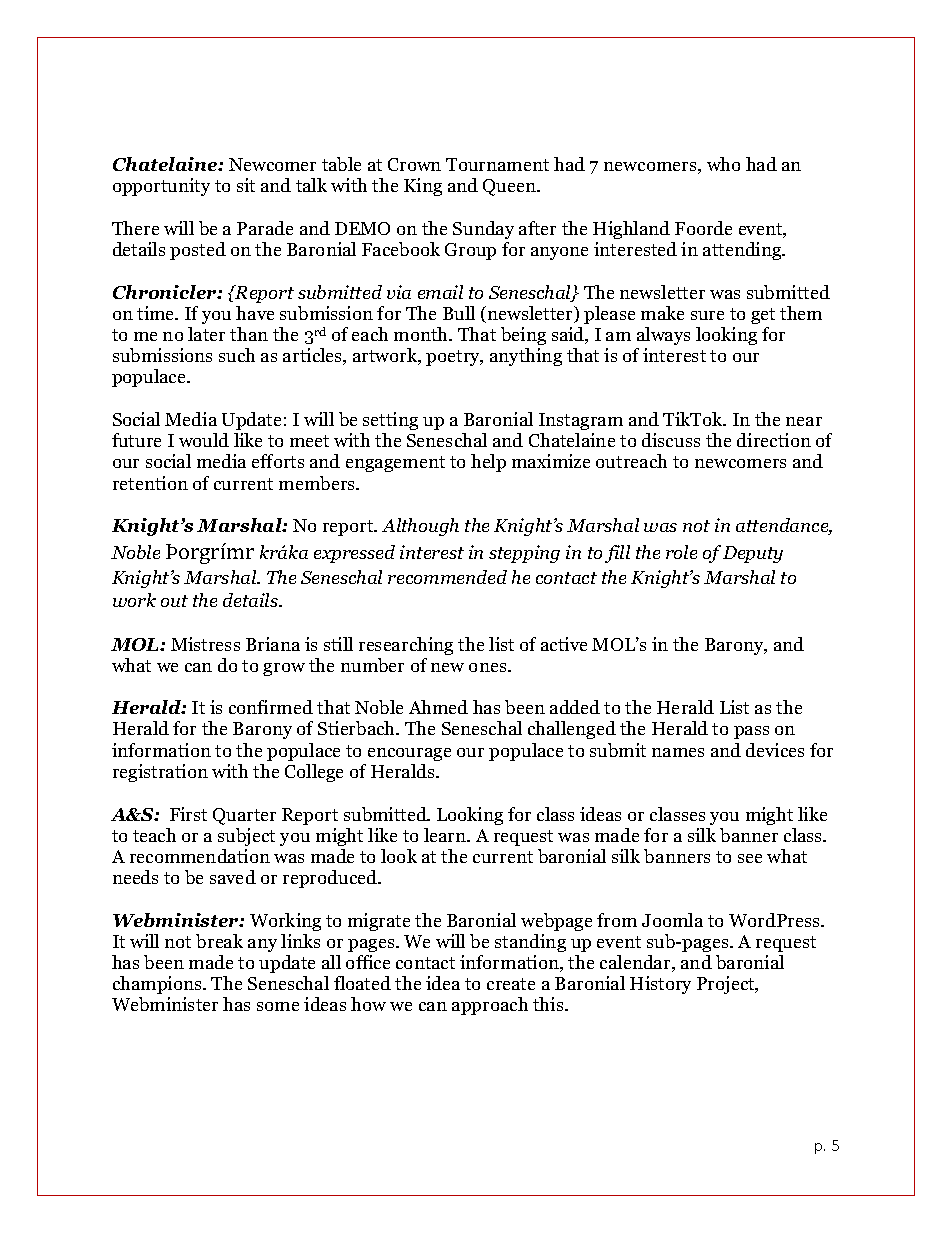 This page has height=1233, width=952. Describe the element at coordinates (188, 814) in the page. I see `First` at that location.
